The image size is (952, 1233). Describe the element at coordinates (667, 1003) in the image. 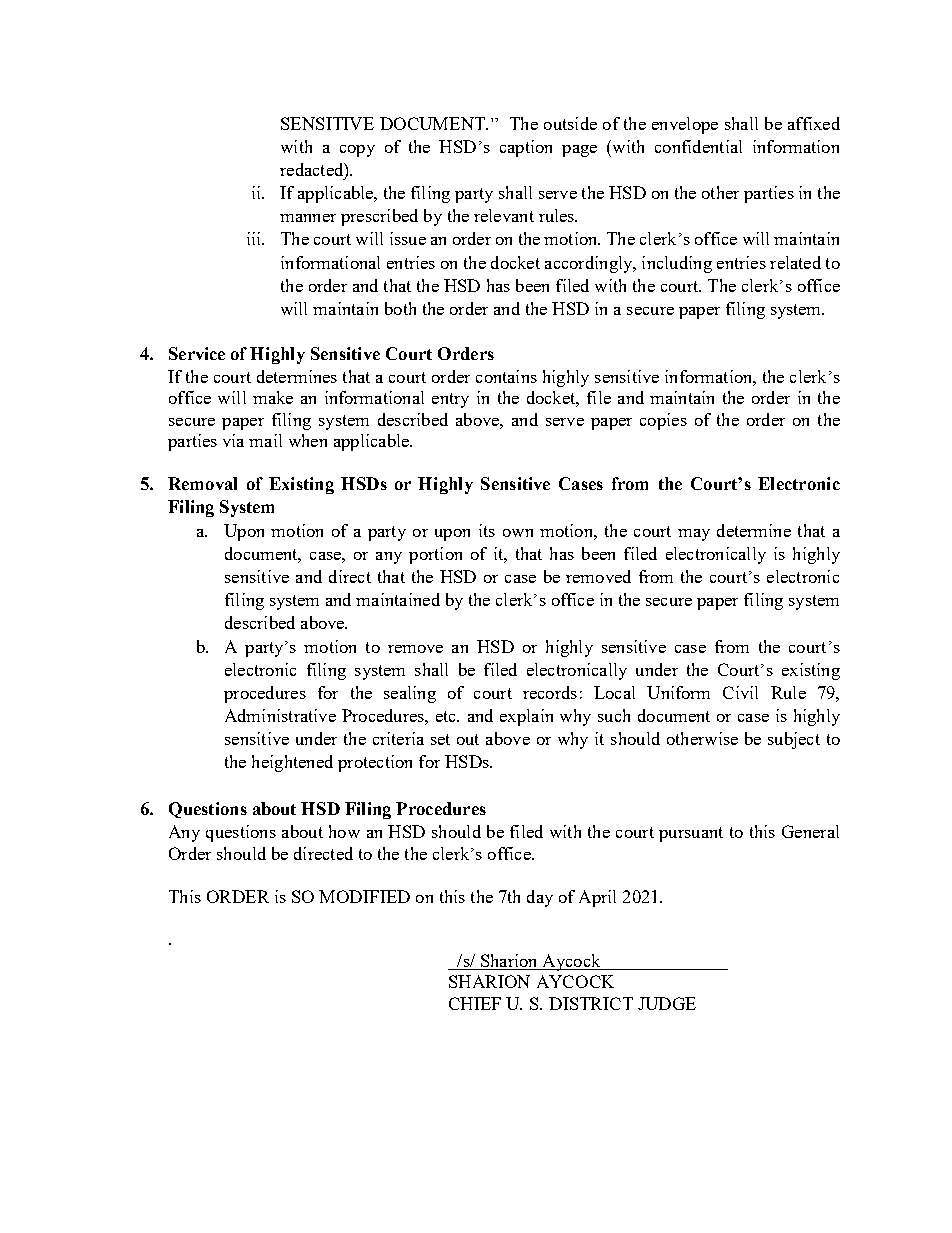

I see `JUDGE` at that location.
